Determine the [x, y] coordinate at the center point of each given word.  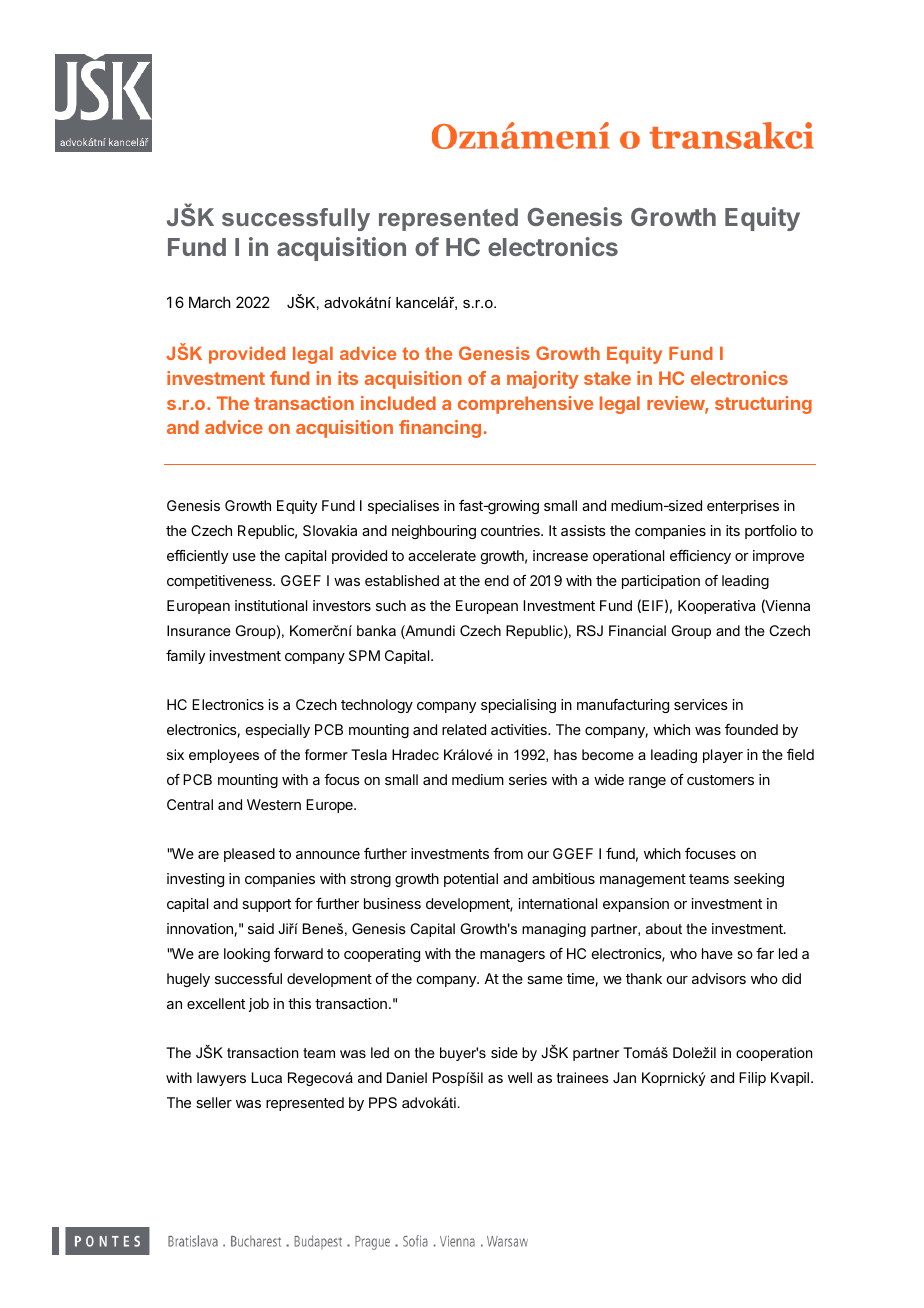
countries [511, 530]
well [520, 1077]
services [701, 704]
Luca [267, 1077]
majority [543, 380]
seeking [759, 880]
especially [278, 731]
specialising [518, 706]
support [266, 905]
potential [471, 880]
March [210, 302]
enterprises [743, 507]
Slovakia [330, 530]
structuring [763, 405]
